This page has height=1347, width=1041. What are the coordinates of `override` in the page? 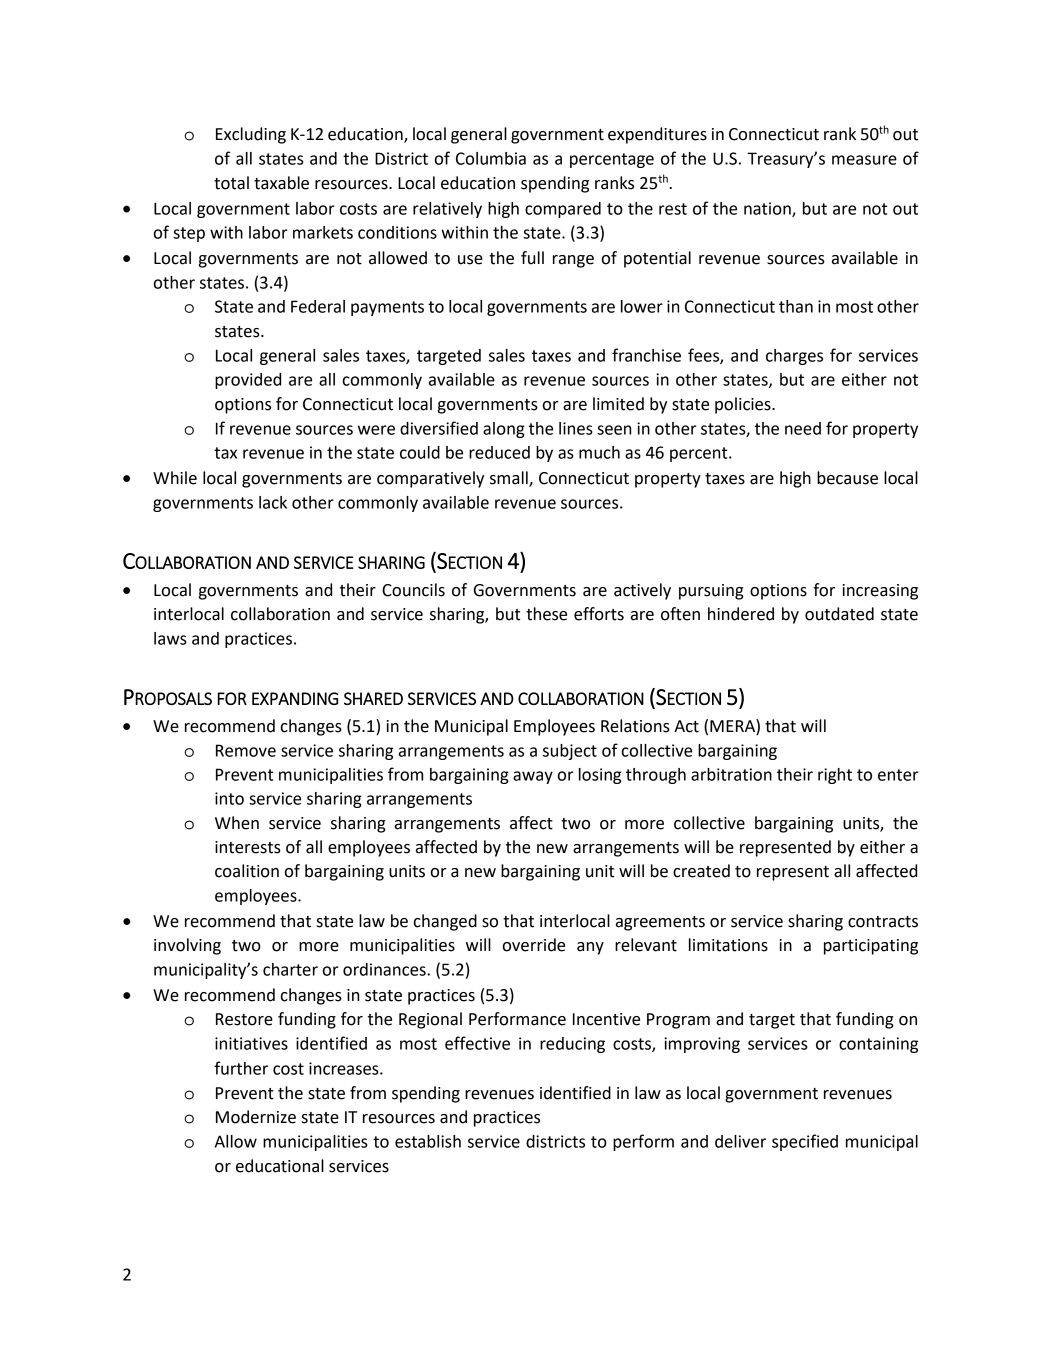 It's located at (534, 945).
